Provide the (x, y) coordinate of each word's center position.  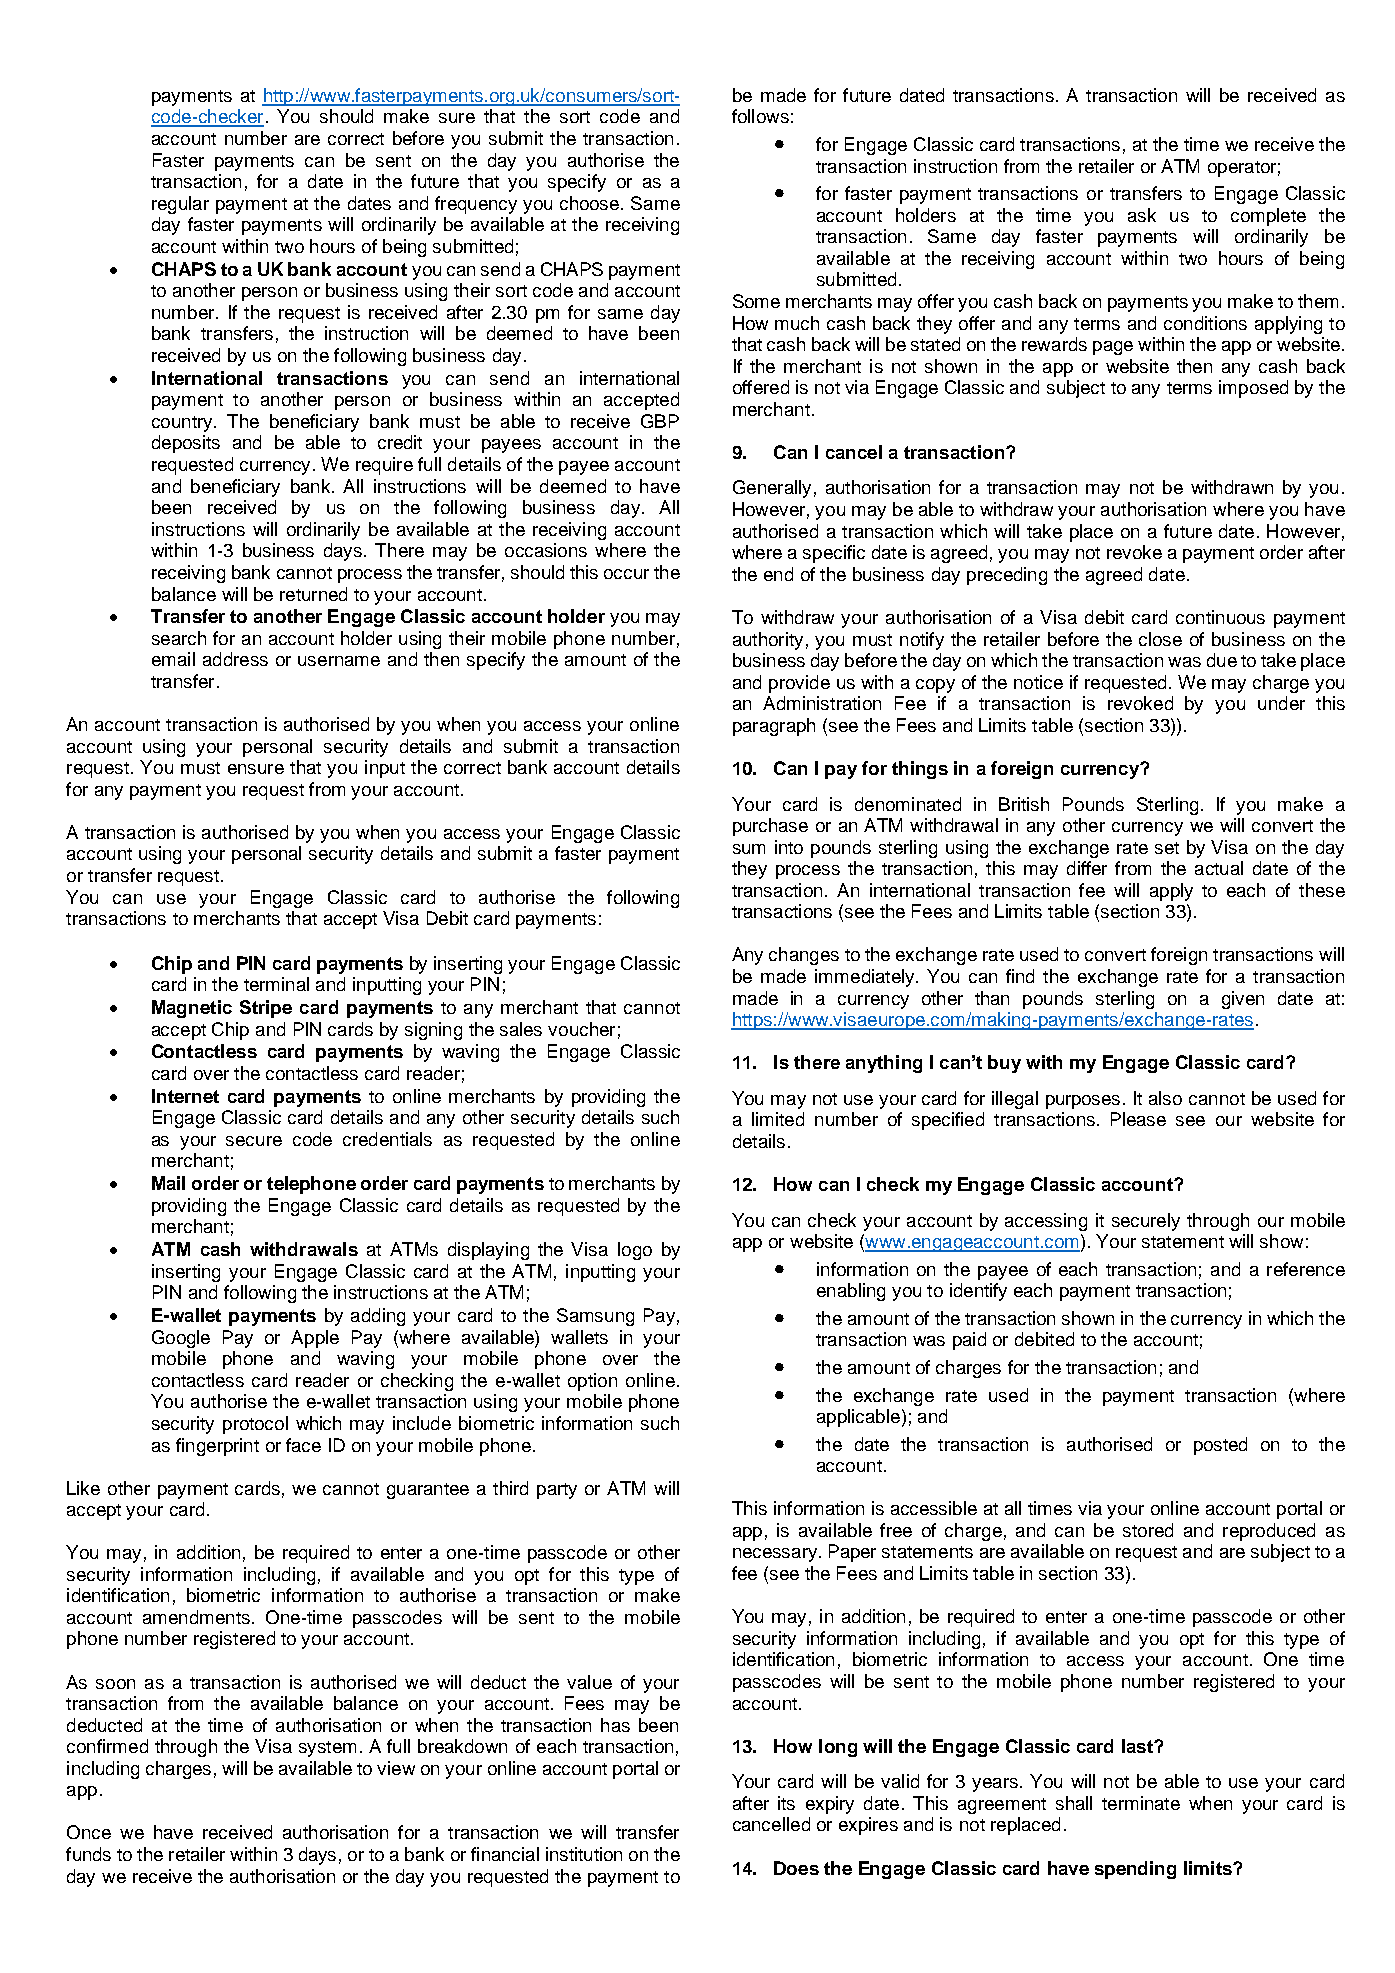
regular (180, 205)
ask (1142, 215)
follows (760, 116)
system (327, 1749)
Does (796, 1868)
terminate (1141, 1803)
